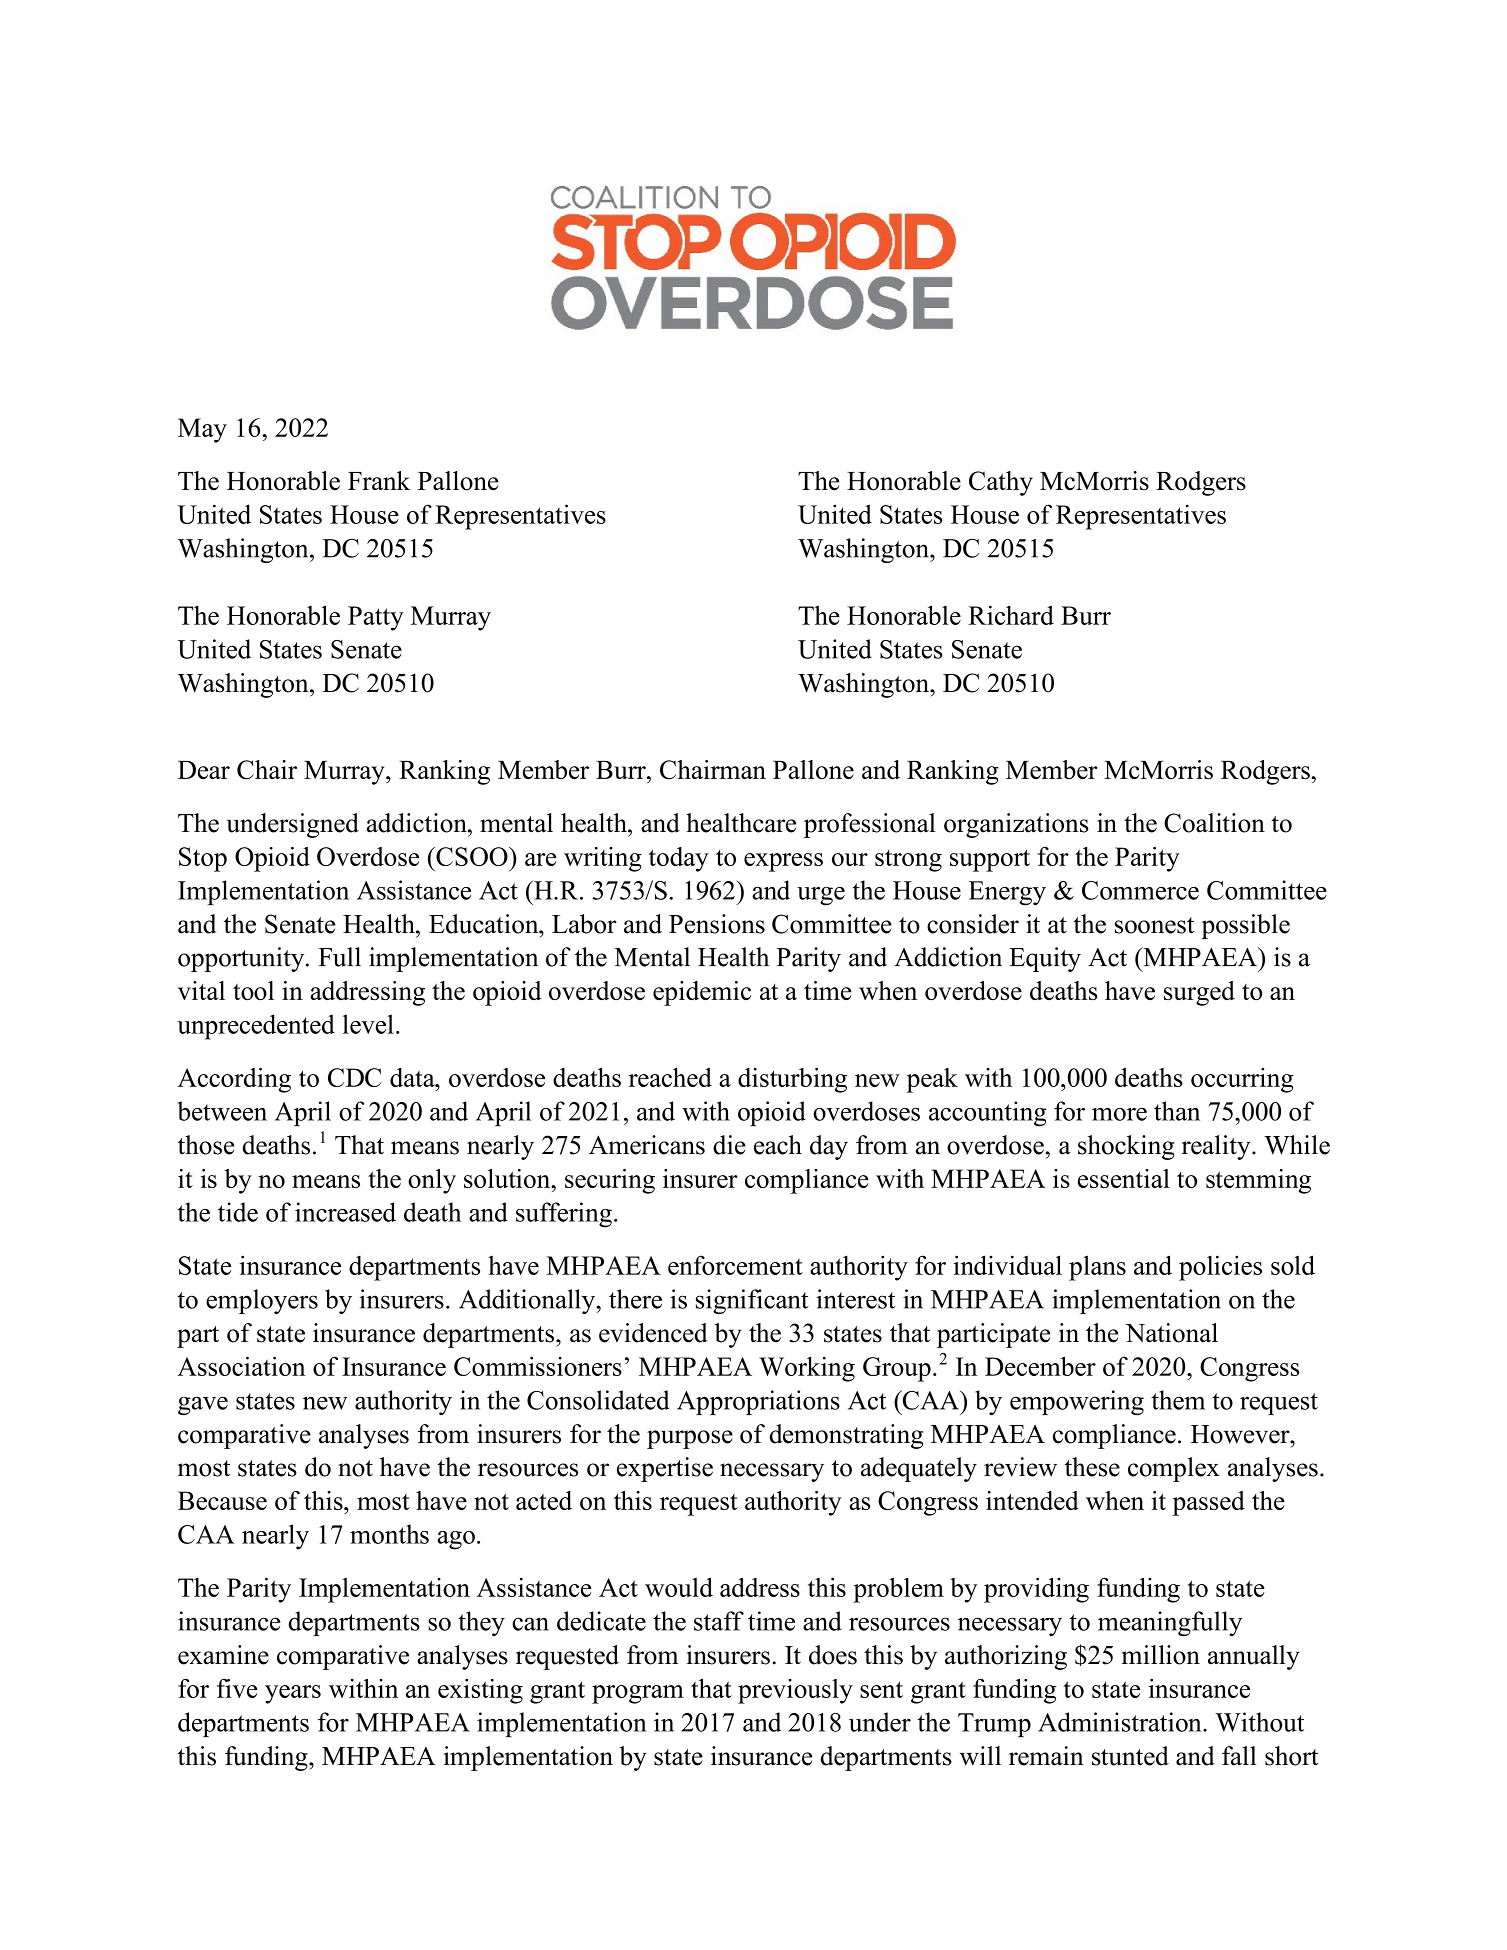 The width and height of the document is (1507, 1950). Describe the element at coordinates (795, 1691) in the document. I see `previously` at that location.
